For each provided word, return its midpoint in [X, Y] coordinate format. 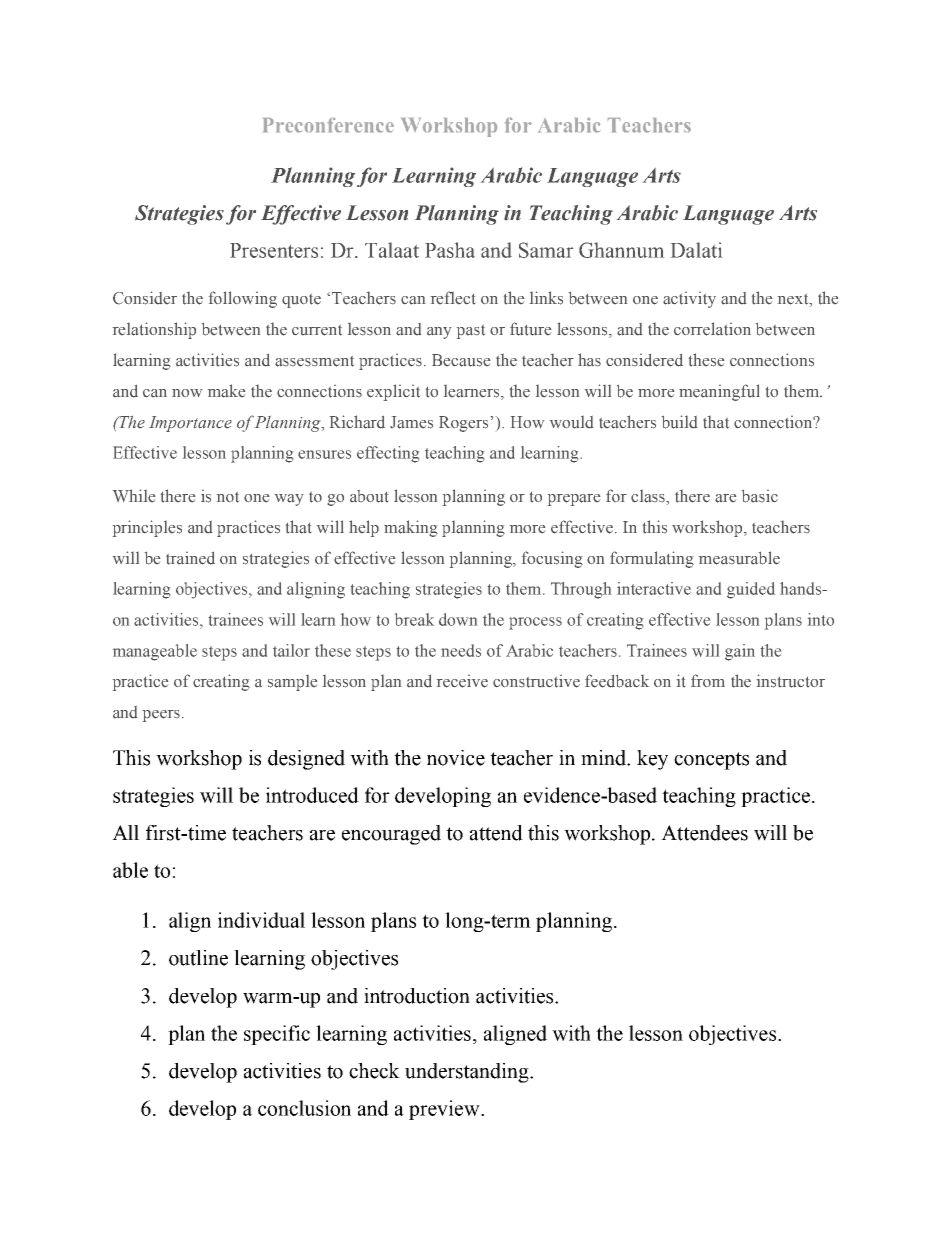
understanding [468, 1073]
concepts [711, 761]
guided [751, 590]
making [411, 528]
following [243, 299]
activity [689, 300]
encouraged [391, 835]
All [125, 832]
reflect [453, 297]
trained [190, 558]
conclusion [304, 1108]
